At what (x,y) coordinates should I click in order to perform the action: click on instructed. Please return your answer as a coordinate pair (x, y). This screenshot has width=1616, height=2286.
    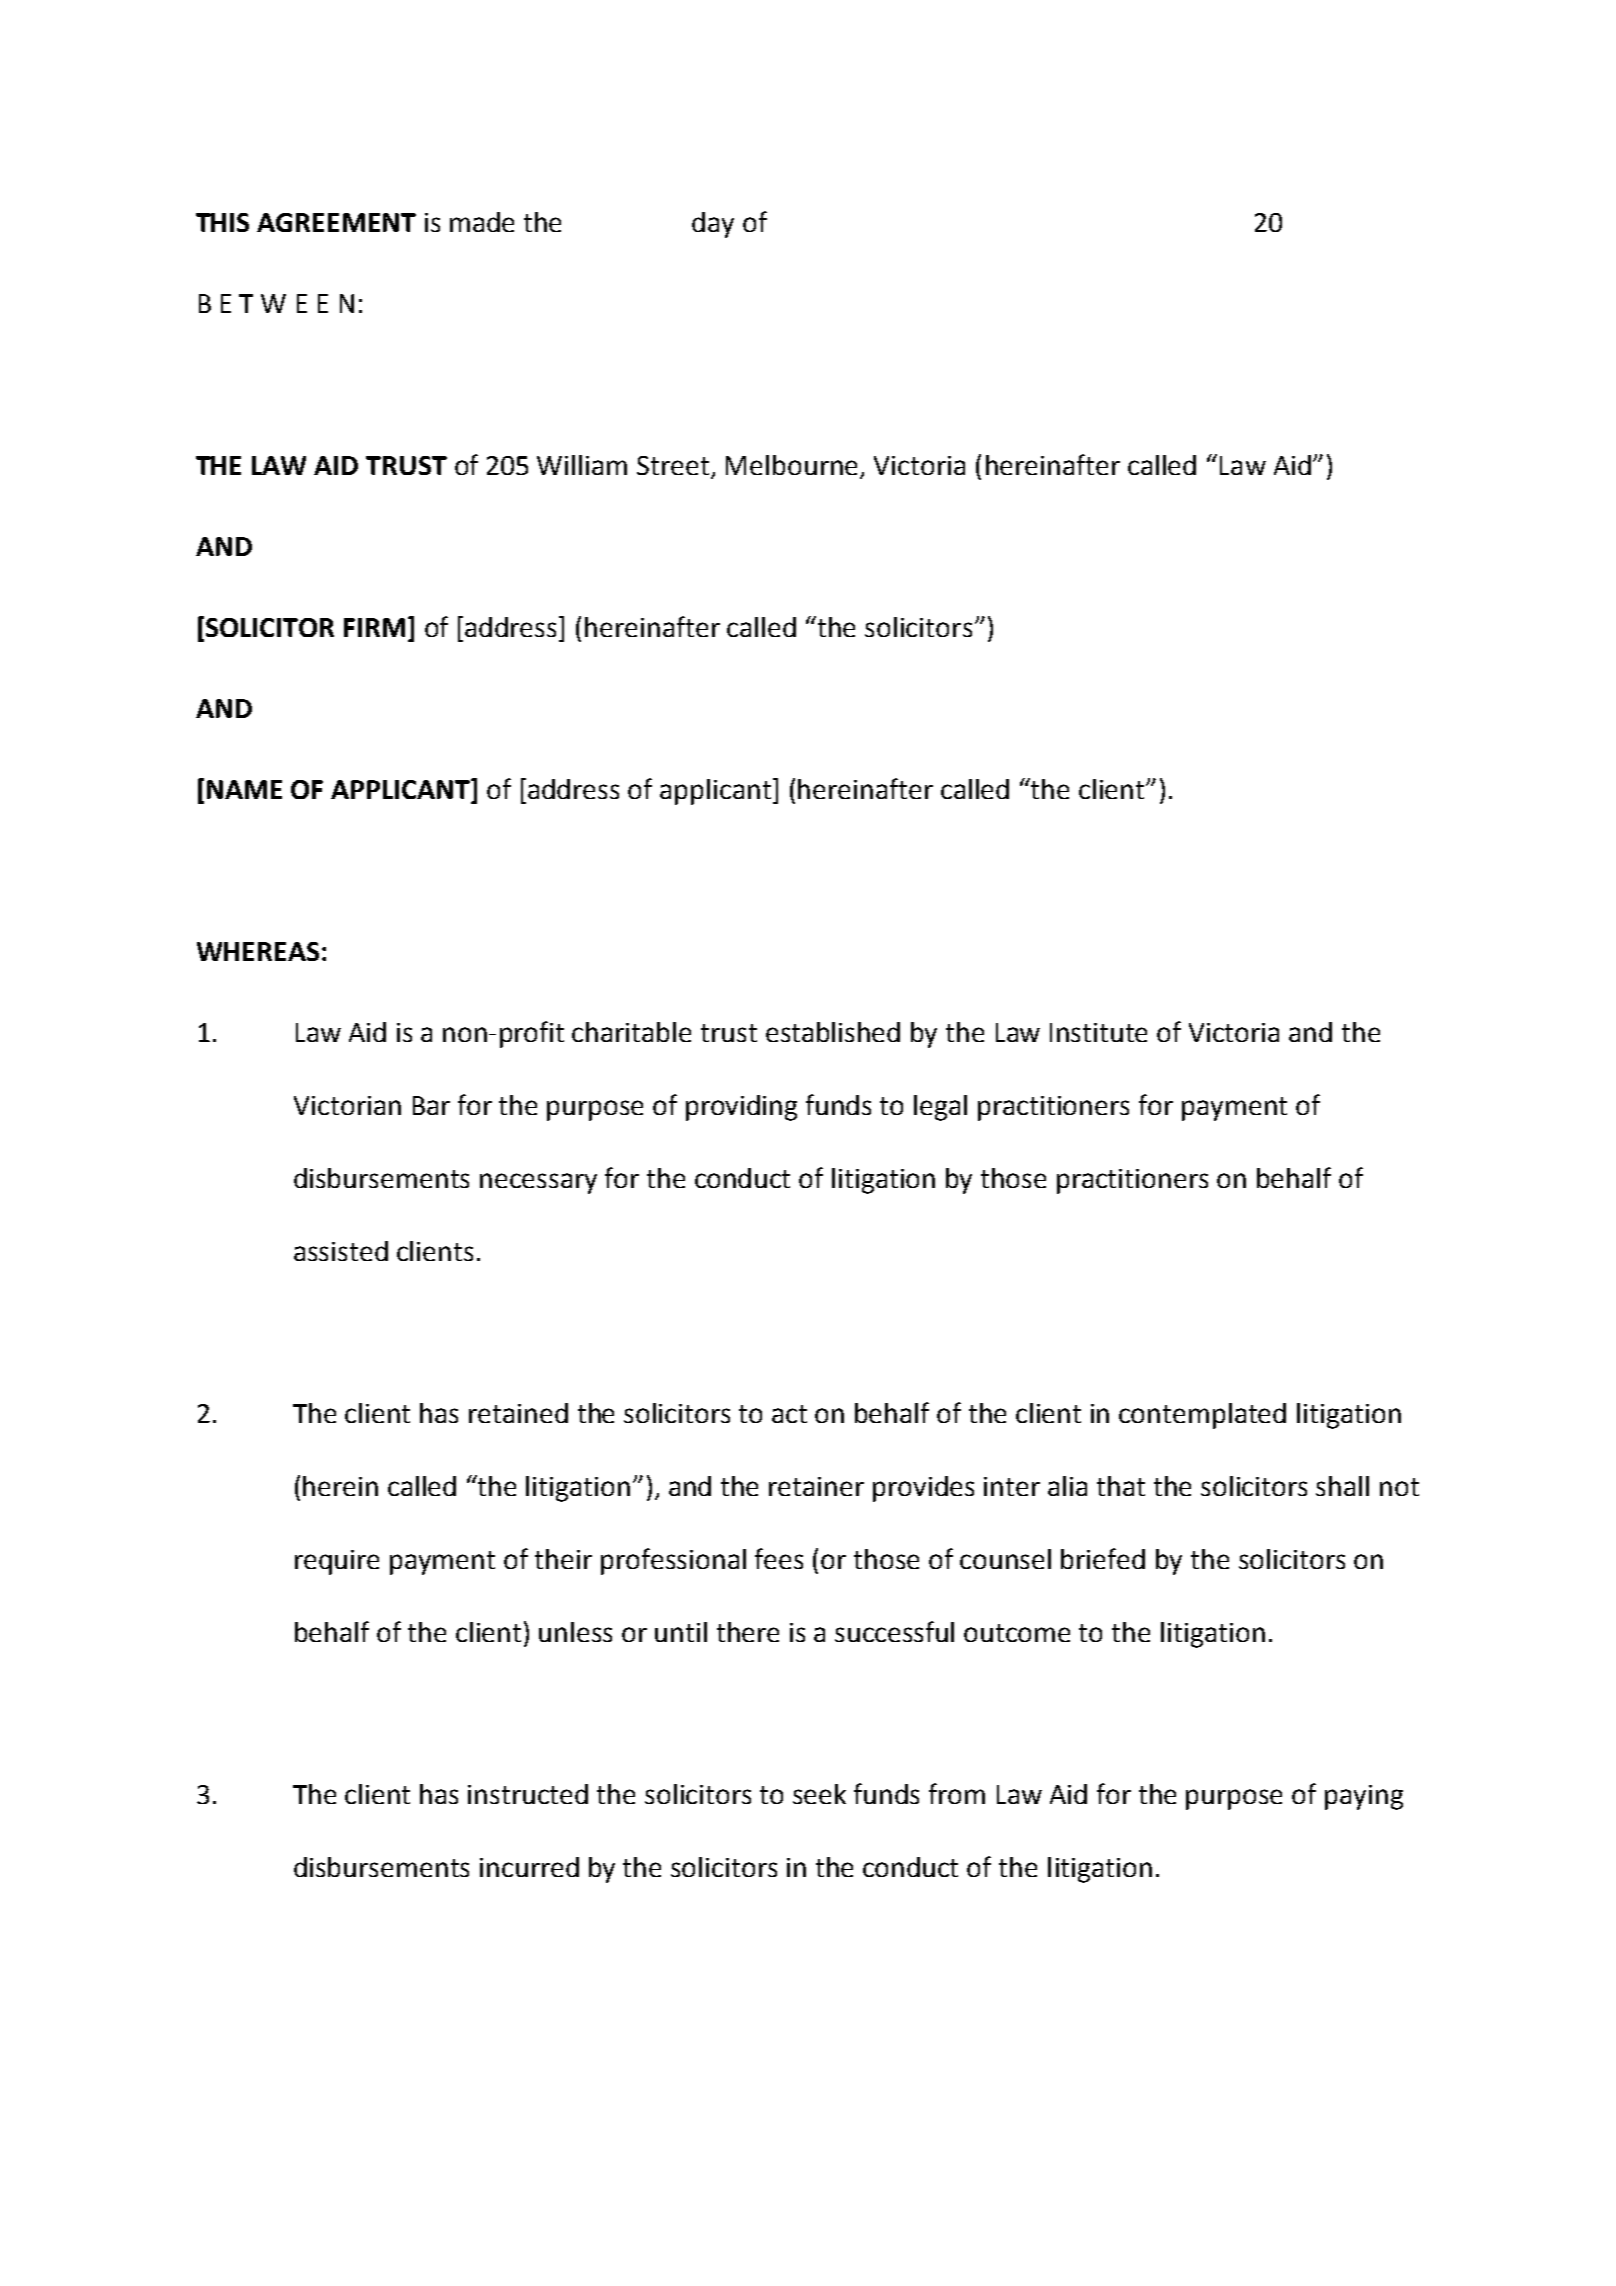
    Looking at the image, I should click on (528, 1794).
